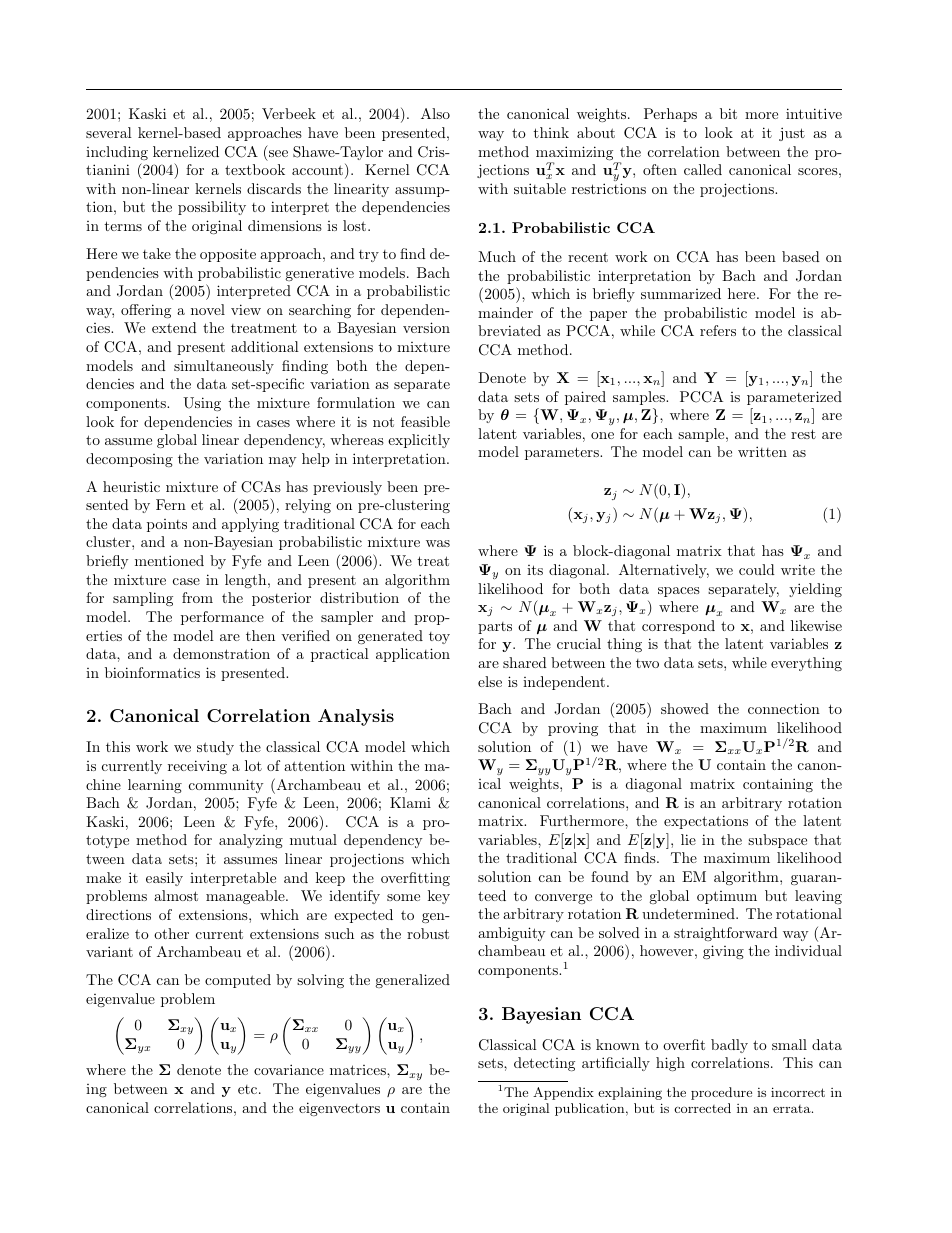  I want to click on feasible, so click(425, 421).
